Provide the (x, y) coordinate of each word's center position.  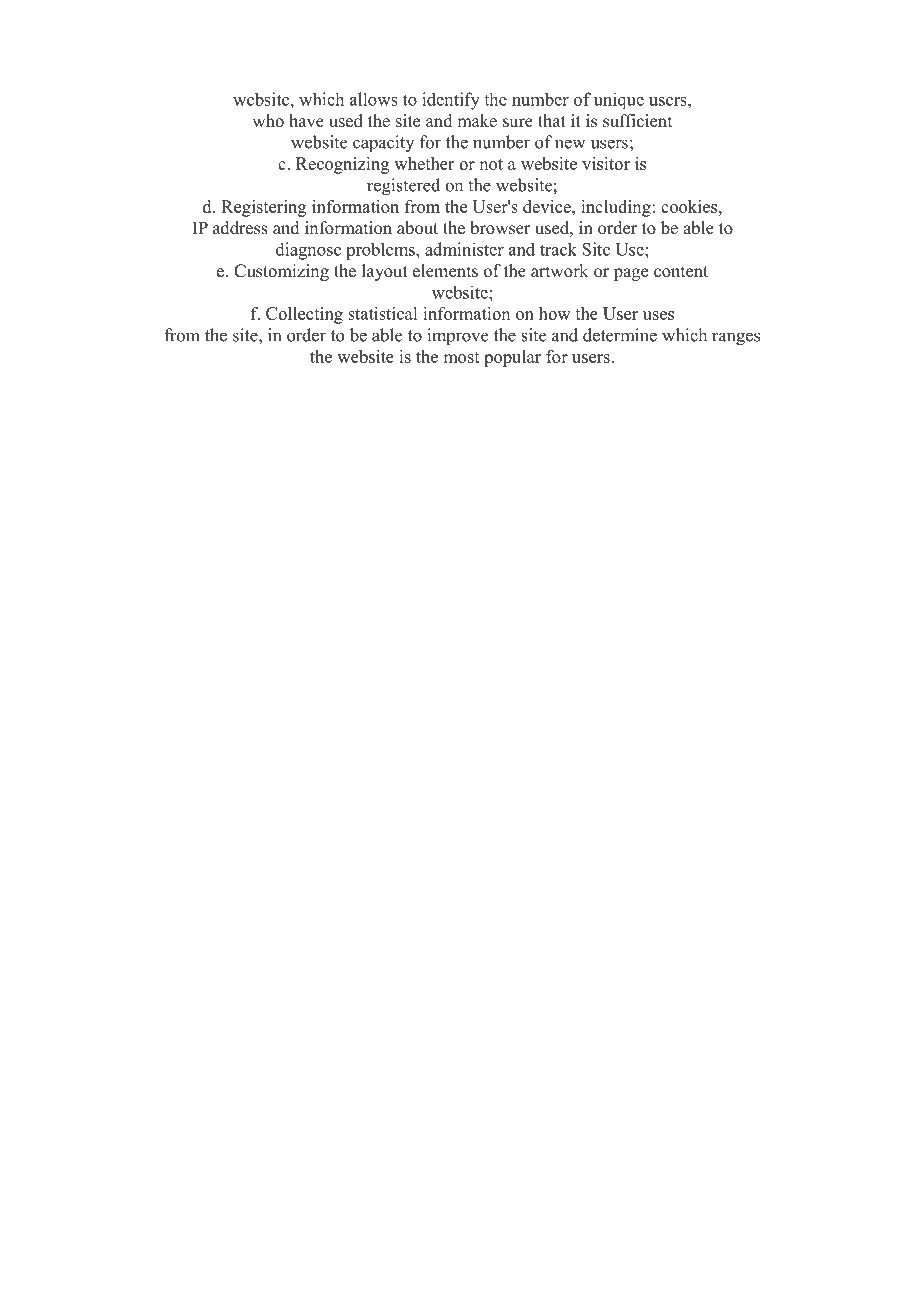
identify (451, 101)
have (306, 121)
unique (619, 100)
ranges (736, 339)
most (461, 357)
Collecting (304, 315)
